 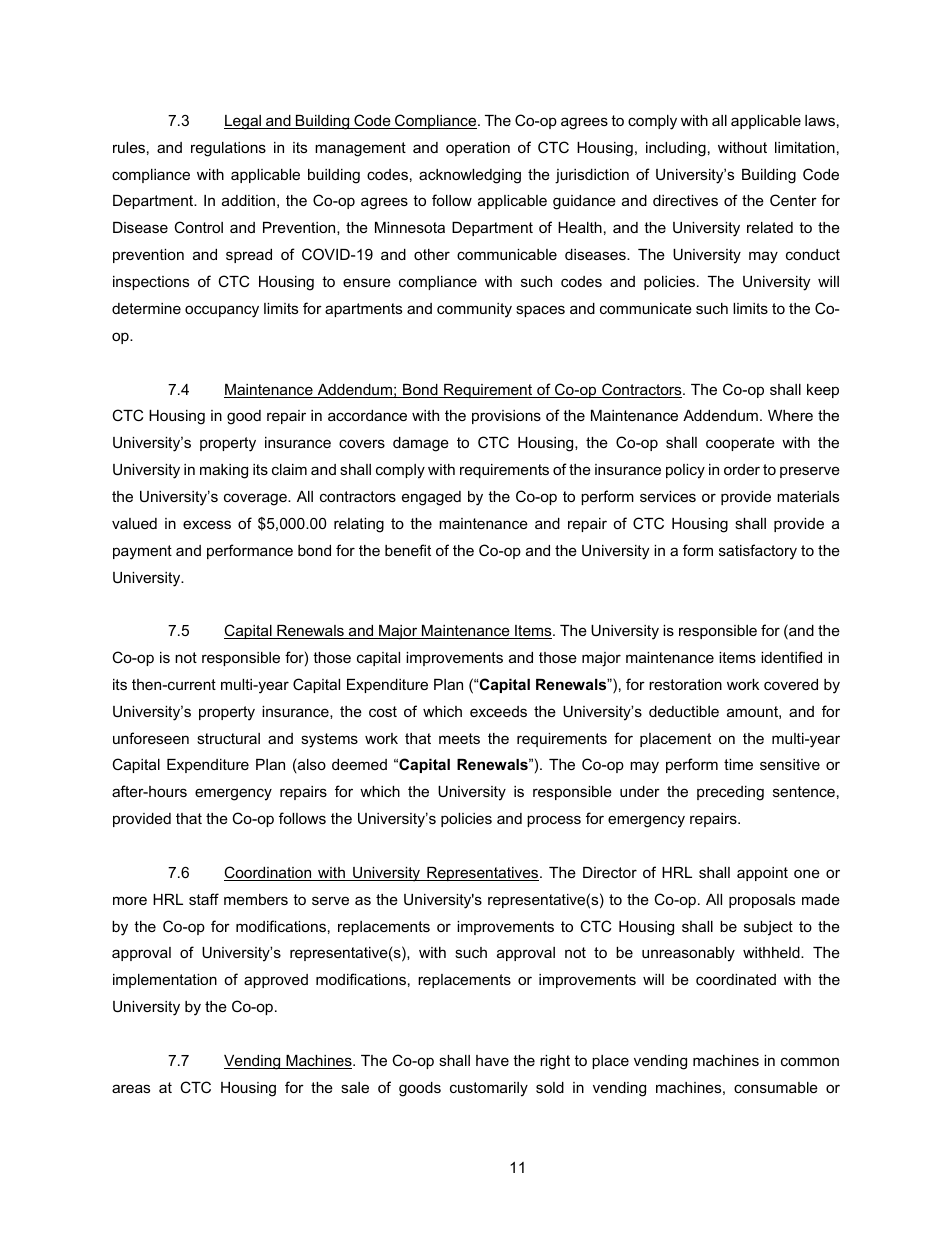 I want to click on benefit, so click(x=408, y=550).
